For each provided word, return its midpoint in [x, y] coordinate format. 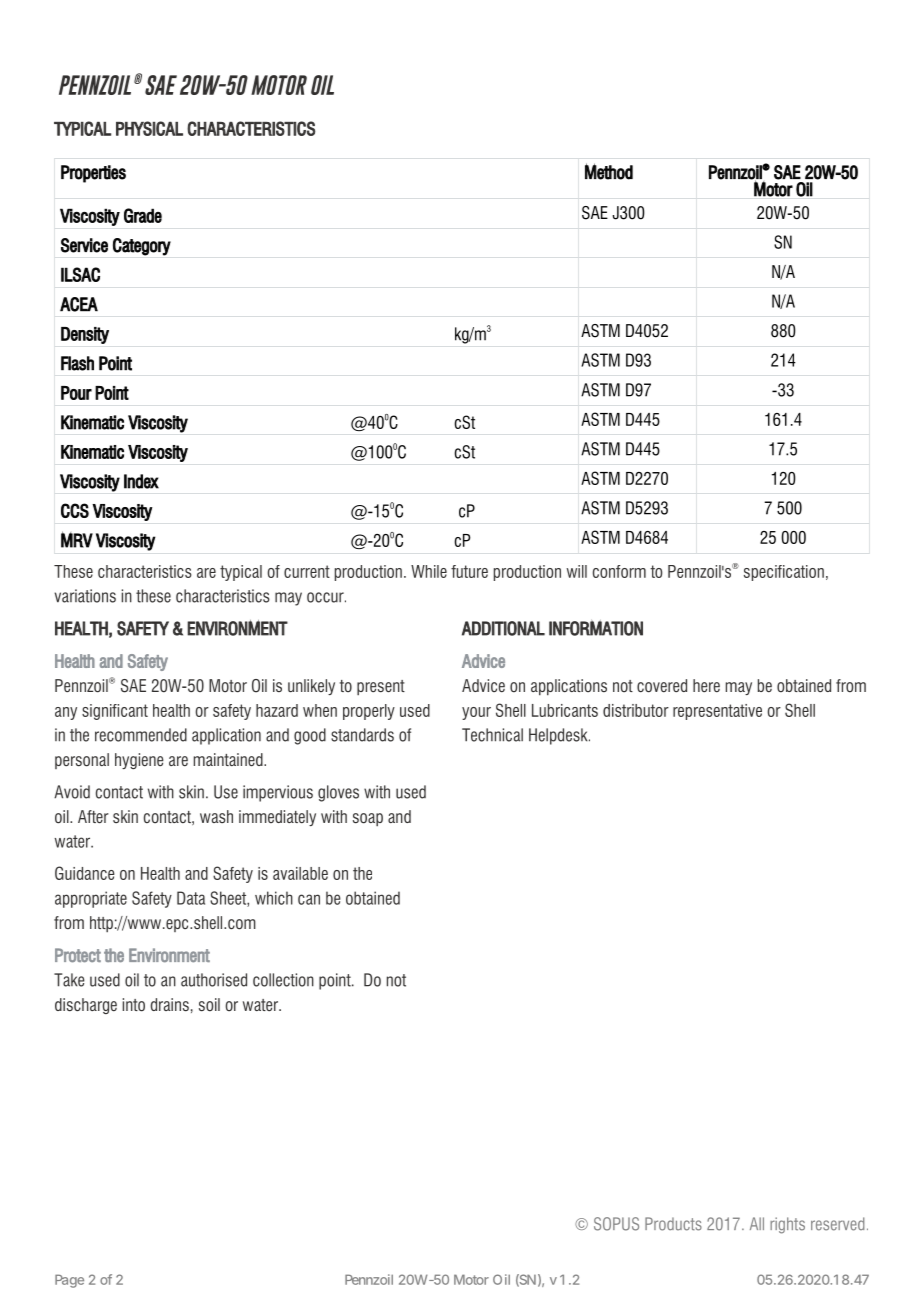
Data [191, 898]
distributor [636, 710]
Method [609, 171]
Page [69, 1281]
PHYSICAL [149, 128]
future [469, 571]
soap [368, 819]
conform [619, 571]
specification [784, 573]
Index [141, 481]
